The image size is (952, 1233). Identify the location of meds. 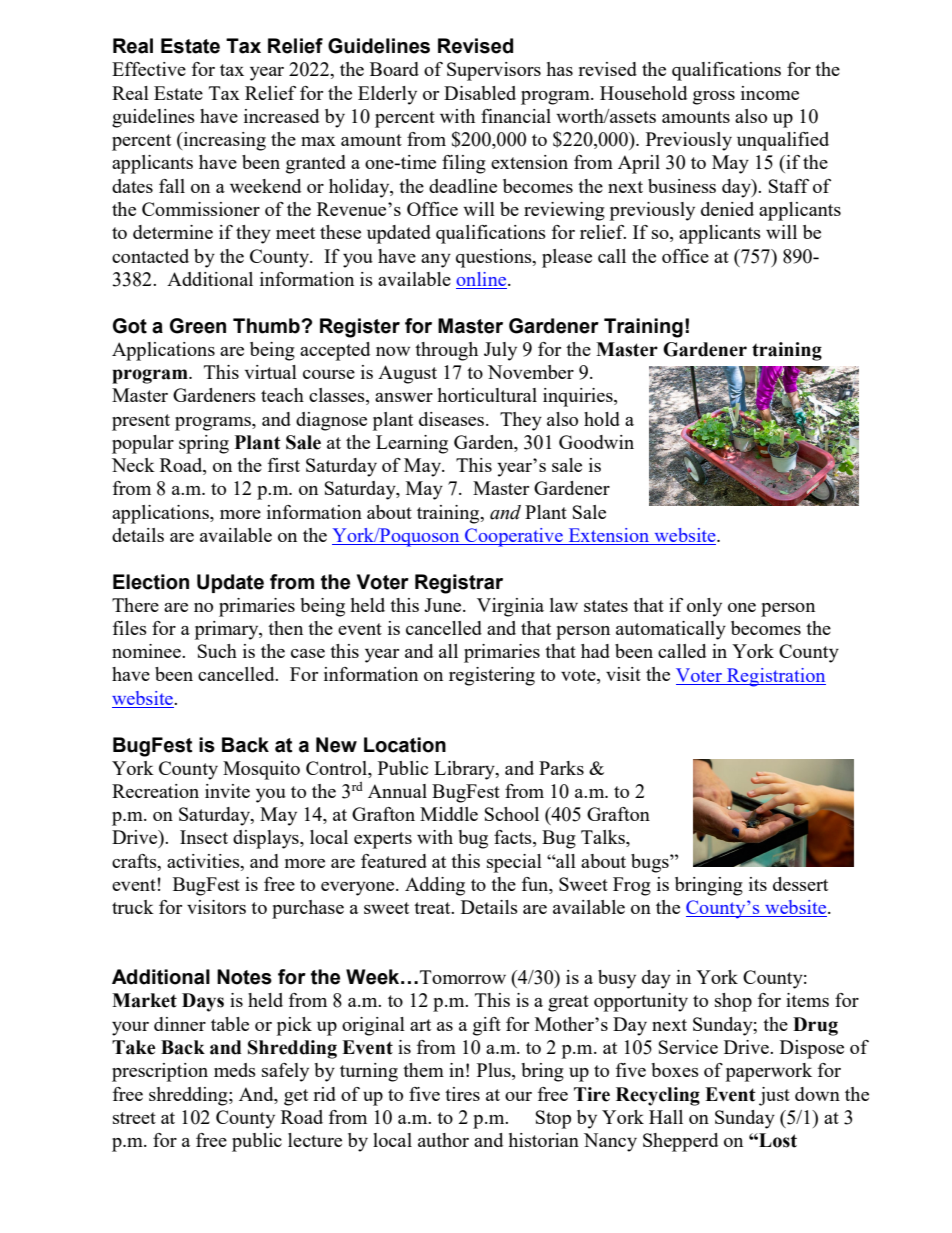
(235, 1070).
